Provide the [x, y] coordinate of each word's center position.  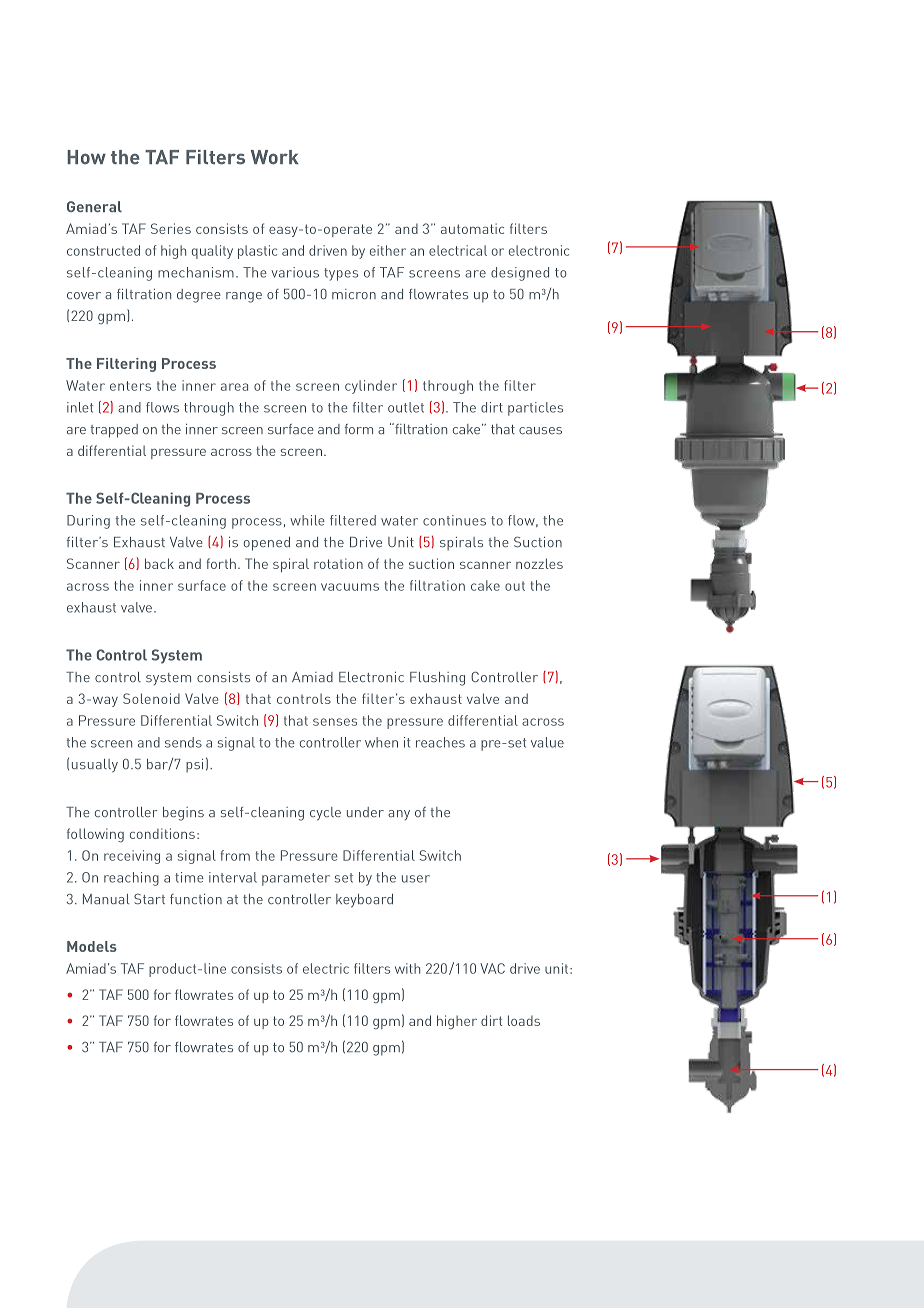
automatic [472, 228]
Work [274, 157]
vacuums [350, 587]
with [407, 968]
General [94, 206]
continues [454, 520]
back [159, 563]
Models [92, 946]
